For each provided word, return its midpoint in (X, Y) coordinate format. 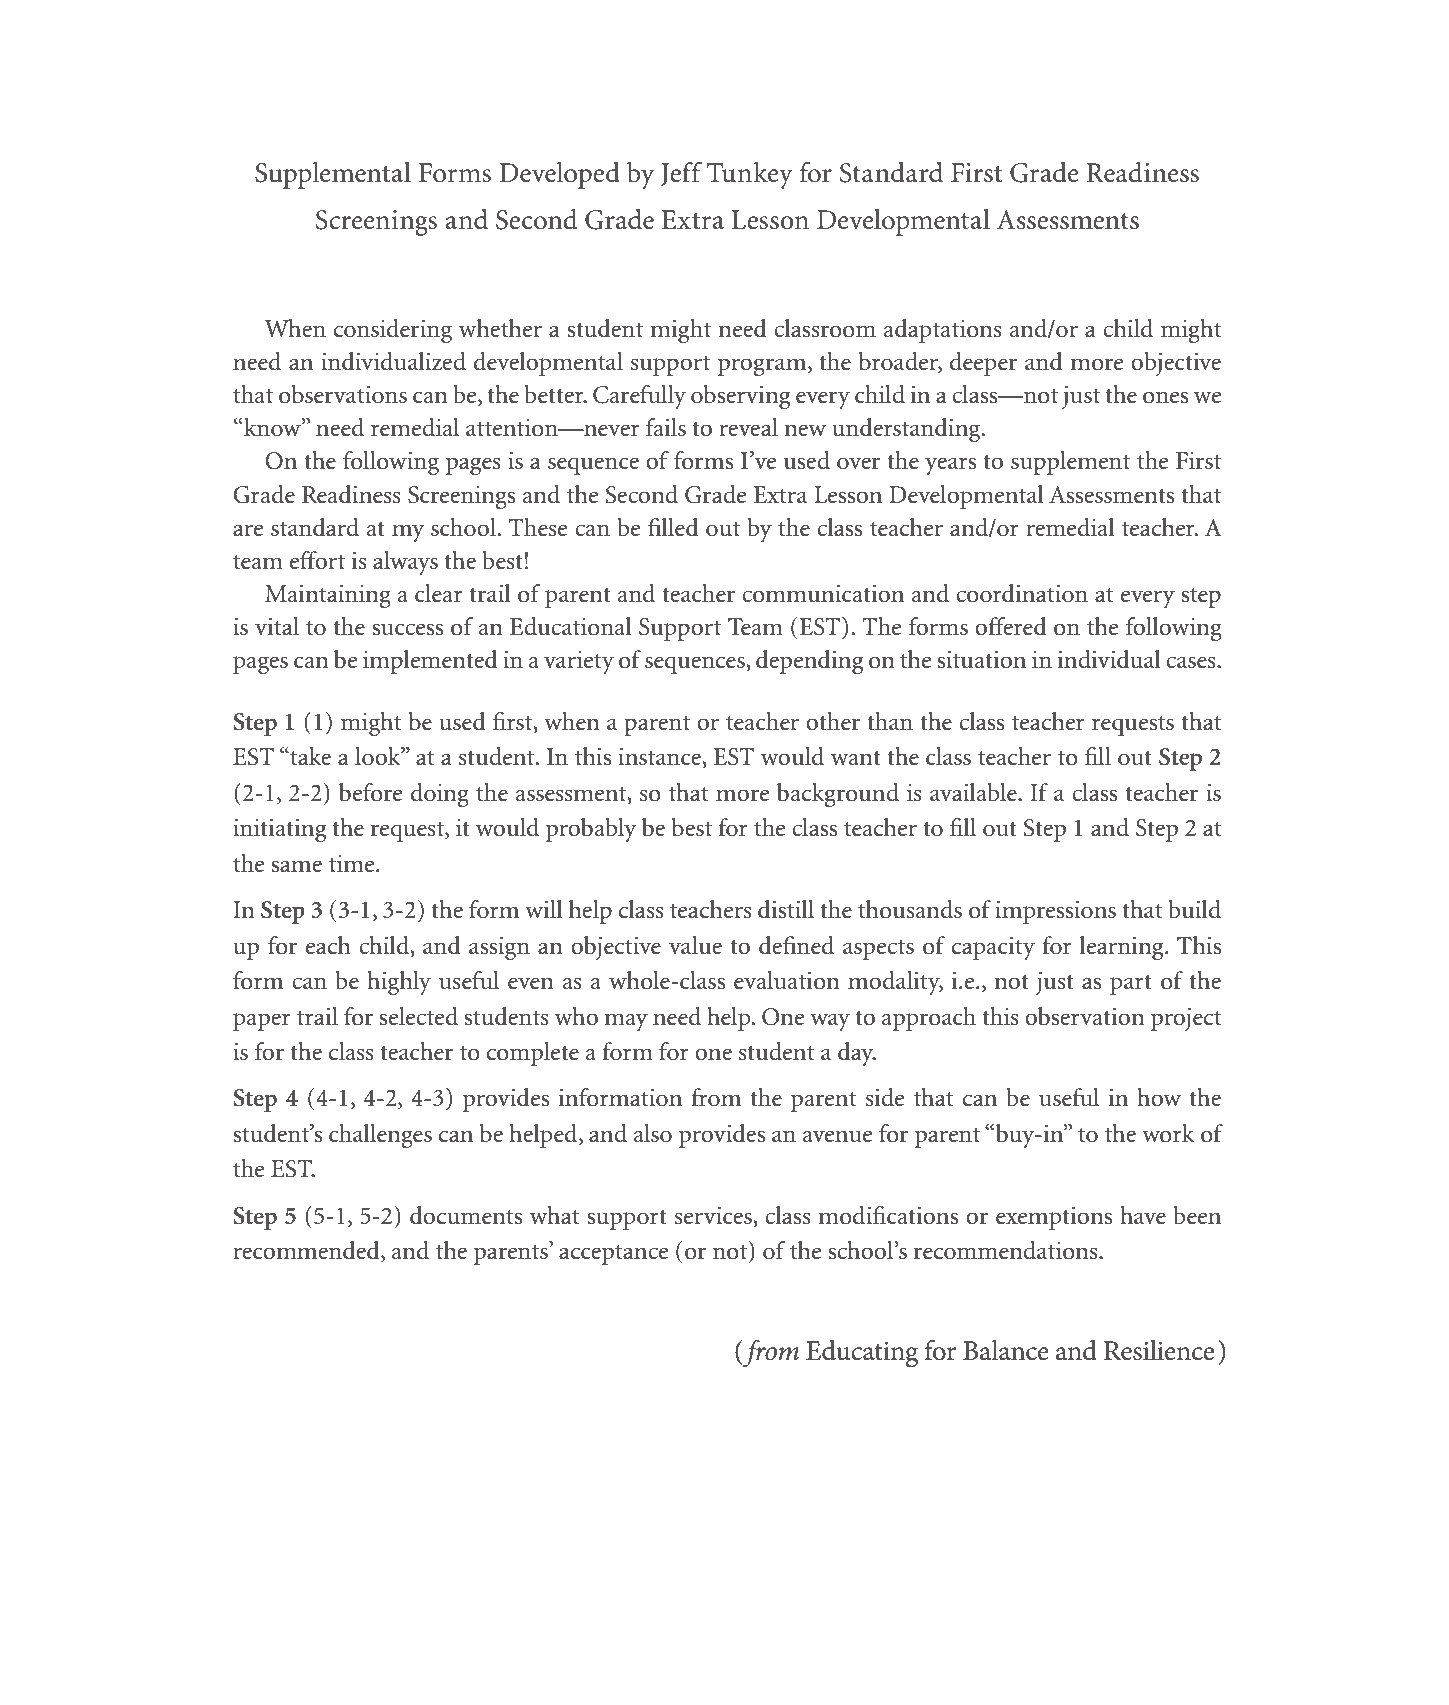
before (370, 792)
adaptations (943, 331)
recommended (307, 1251)
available (974, 792)
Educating (862, 1354)
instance (660, 757)
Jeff (681, 174)
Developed (559, 175)
